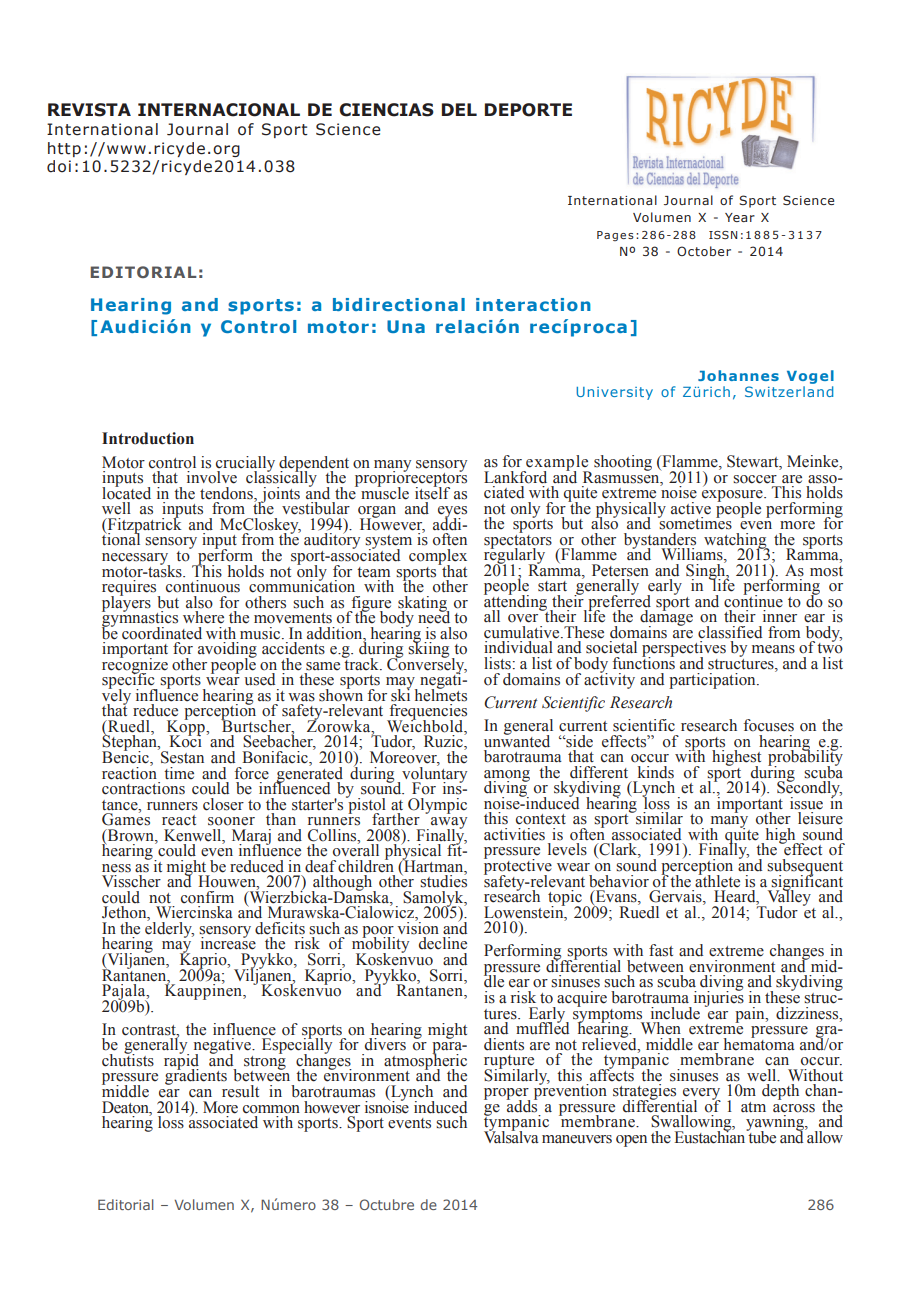  What do you see at coordinates (449, 824) in the screenshot?
I see `away` at bounding box center [449, 824].
